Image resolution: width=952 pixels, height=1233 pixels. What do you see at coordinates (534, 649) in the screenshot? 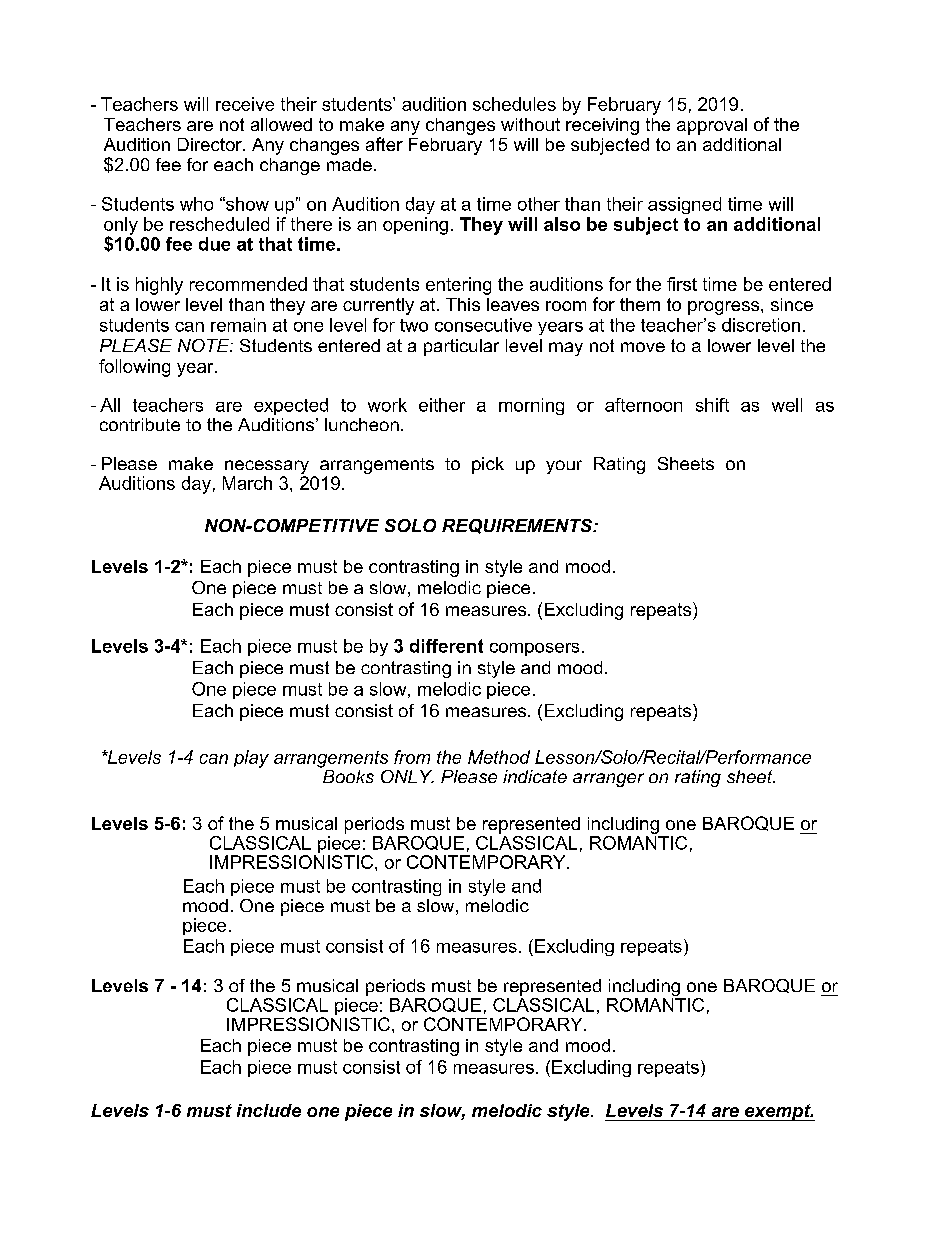
I see `composers` at bounding box center [534, 649].
